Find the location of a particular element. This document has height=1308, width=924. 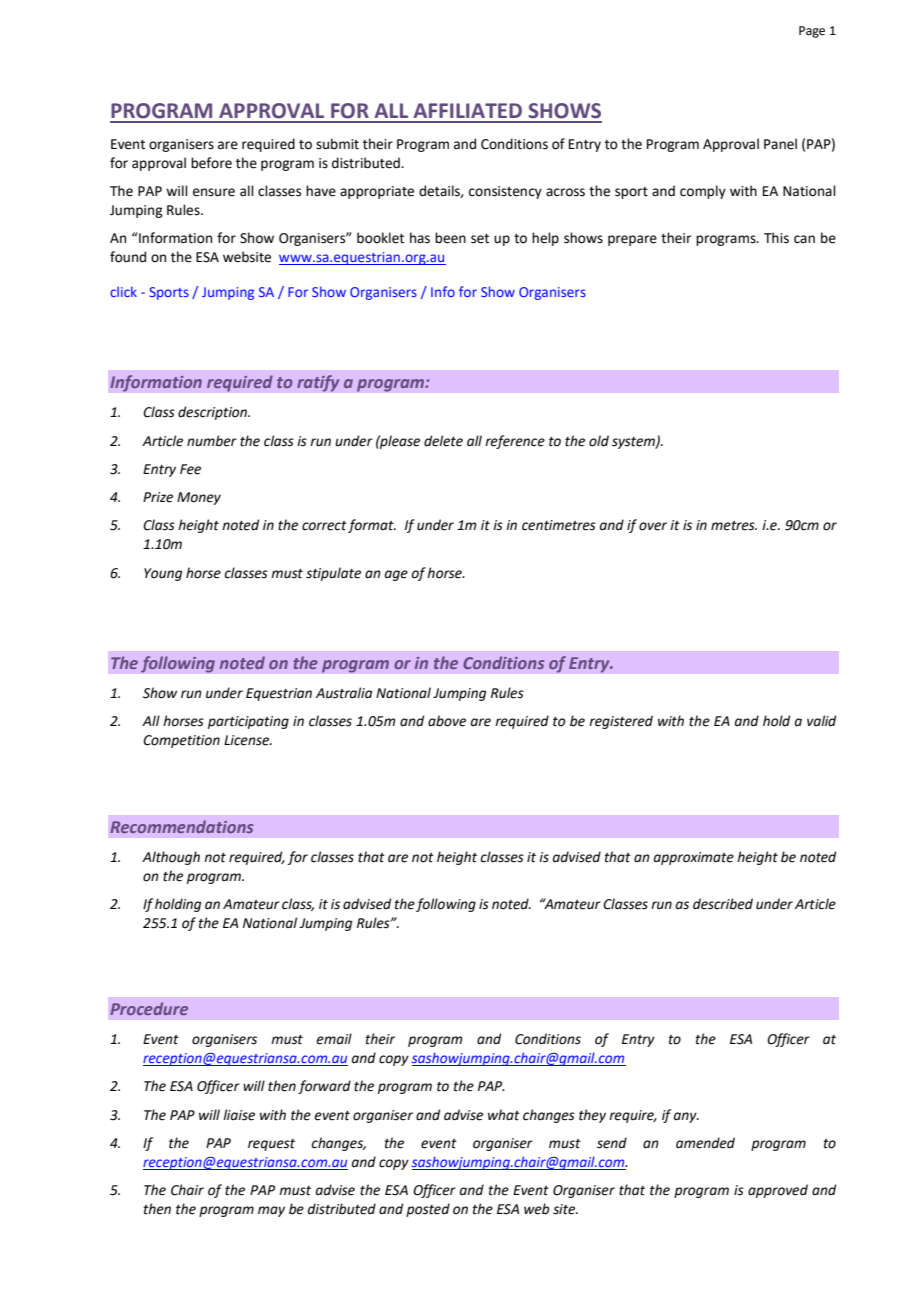

Procedure is located at coordinates (149, 1008).
